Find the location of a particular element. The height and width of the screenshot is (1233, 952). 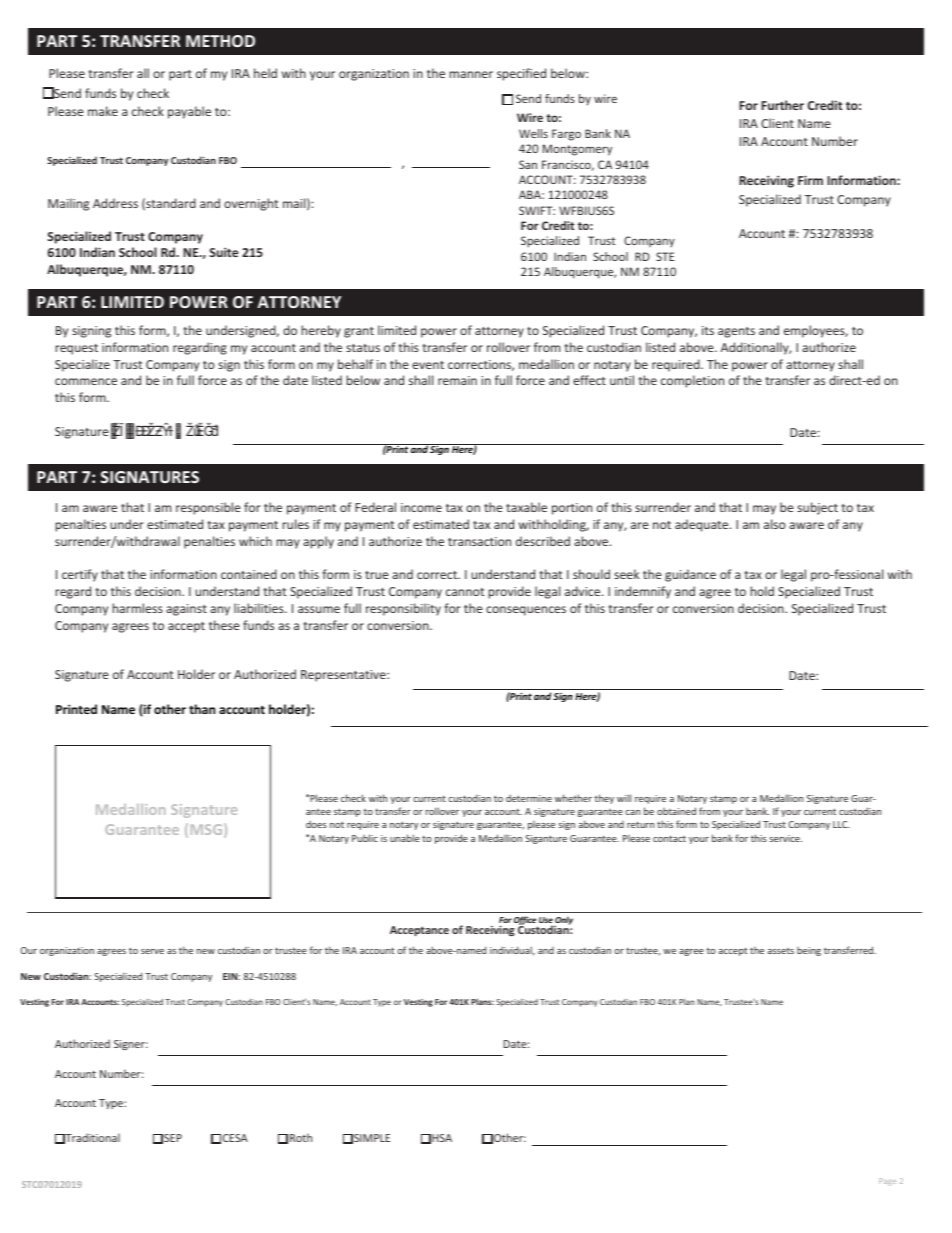

determine is located at coordinates (529, 798).
